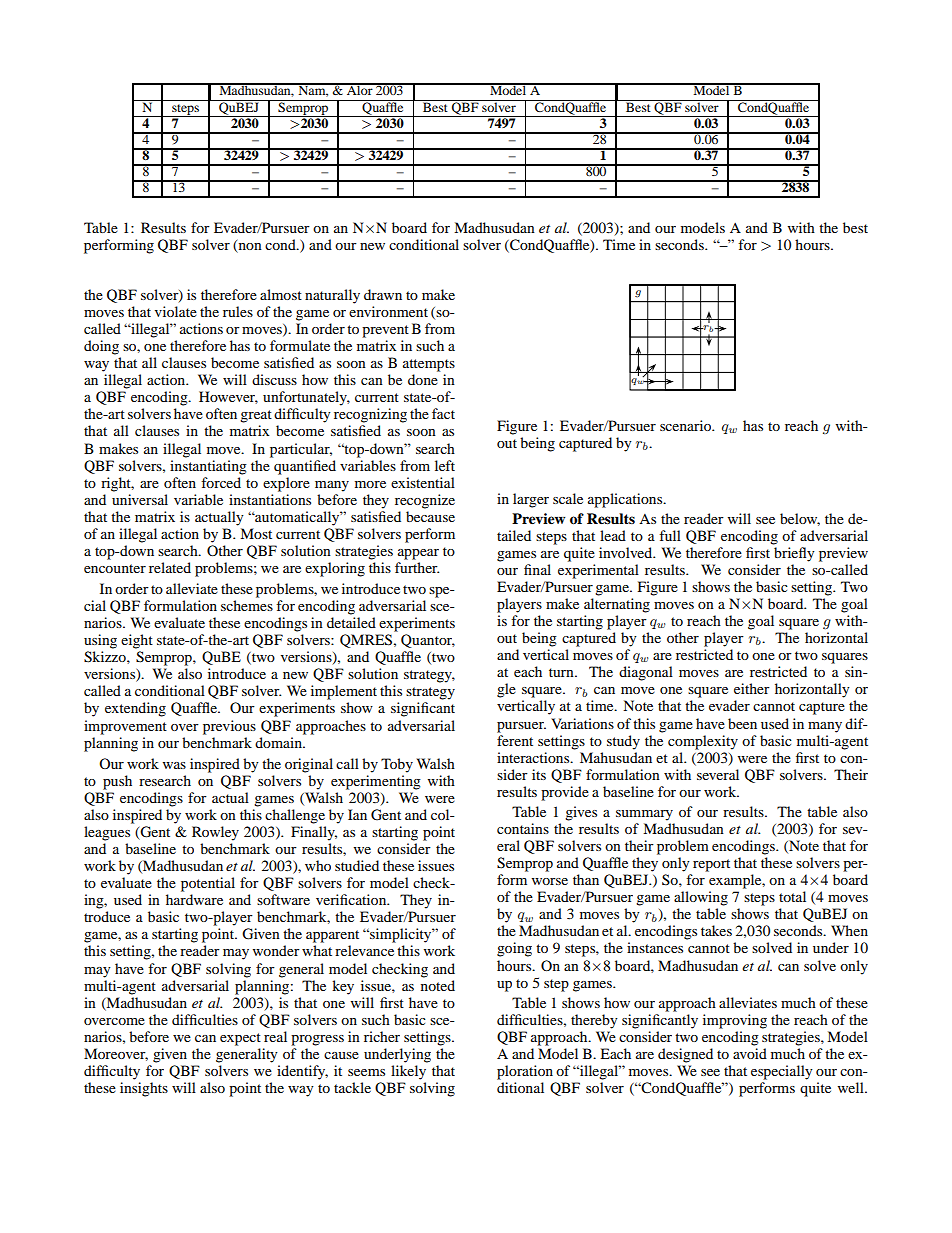 Image resolution: width=952 pixels, height=1233 pixels. I want to click on environment, so click(388, 311).
